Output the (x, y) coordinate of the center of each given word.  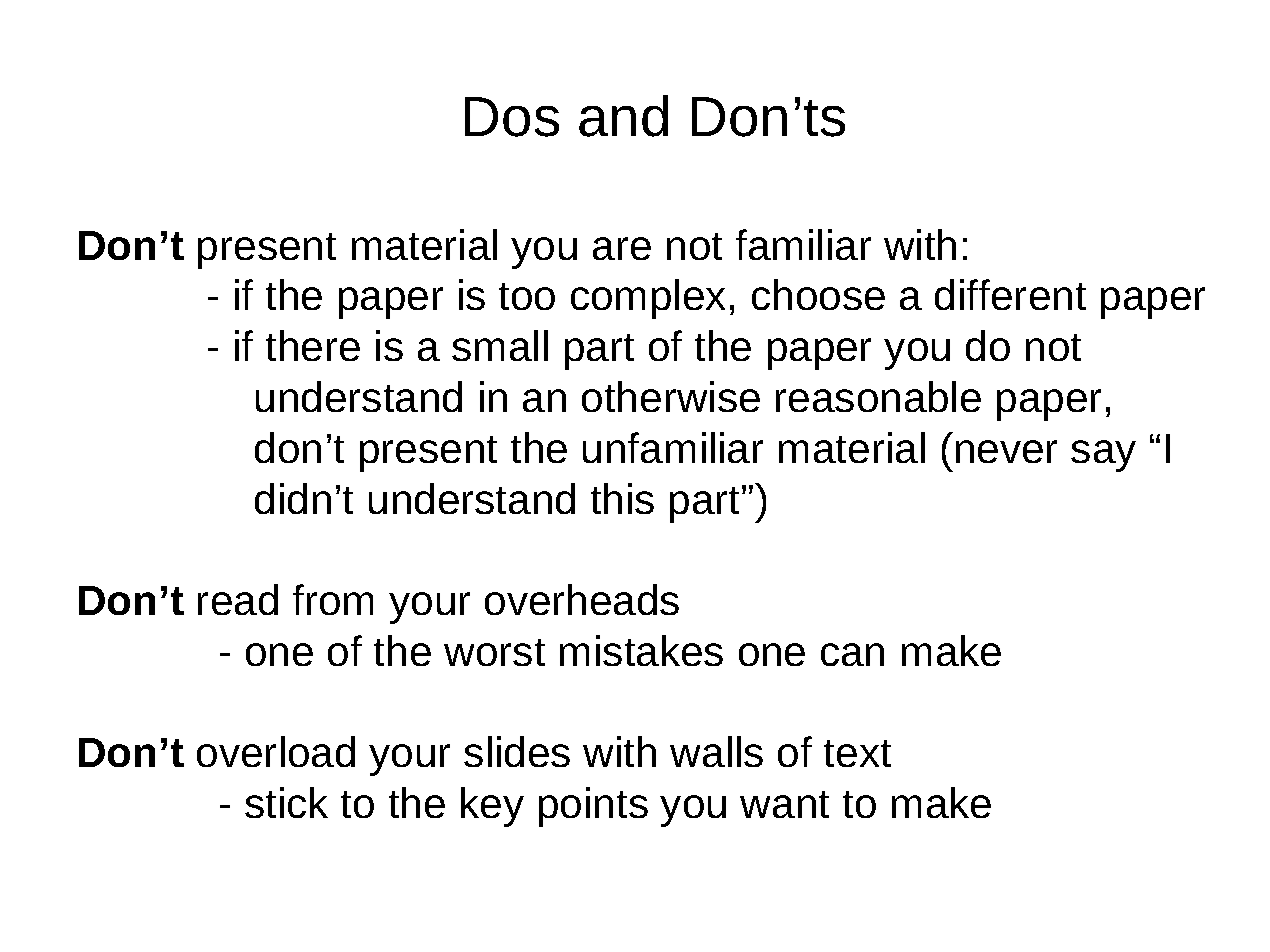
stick (286, 802)
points (593, 807)
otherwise (671, 396)
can (852, 654)
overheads (582, 599)
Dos (512, 117)
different (1010, 294)
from (333, 599)
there (313, 345)
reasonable (878, 396)
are (622, 248)
